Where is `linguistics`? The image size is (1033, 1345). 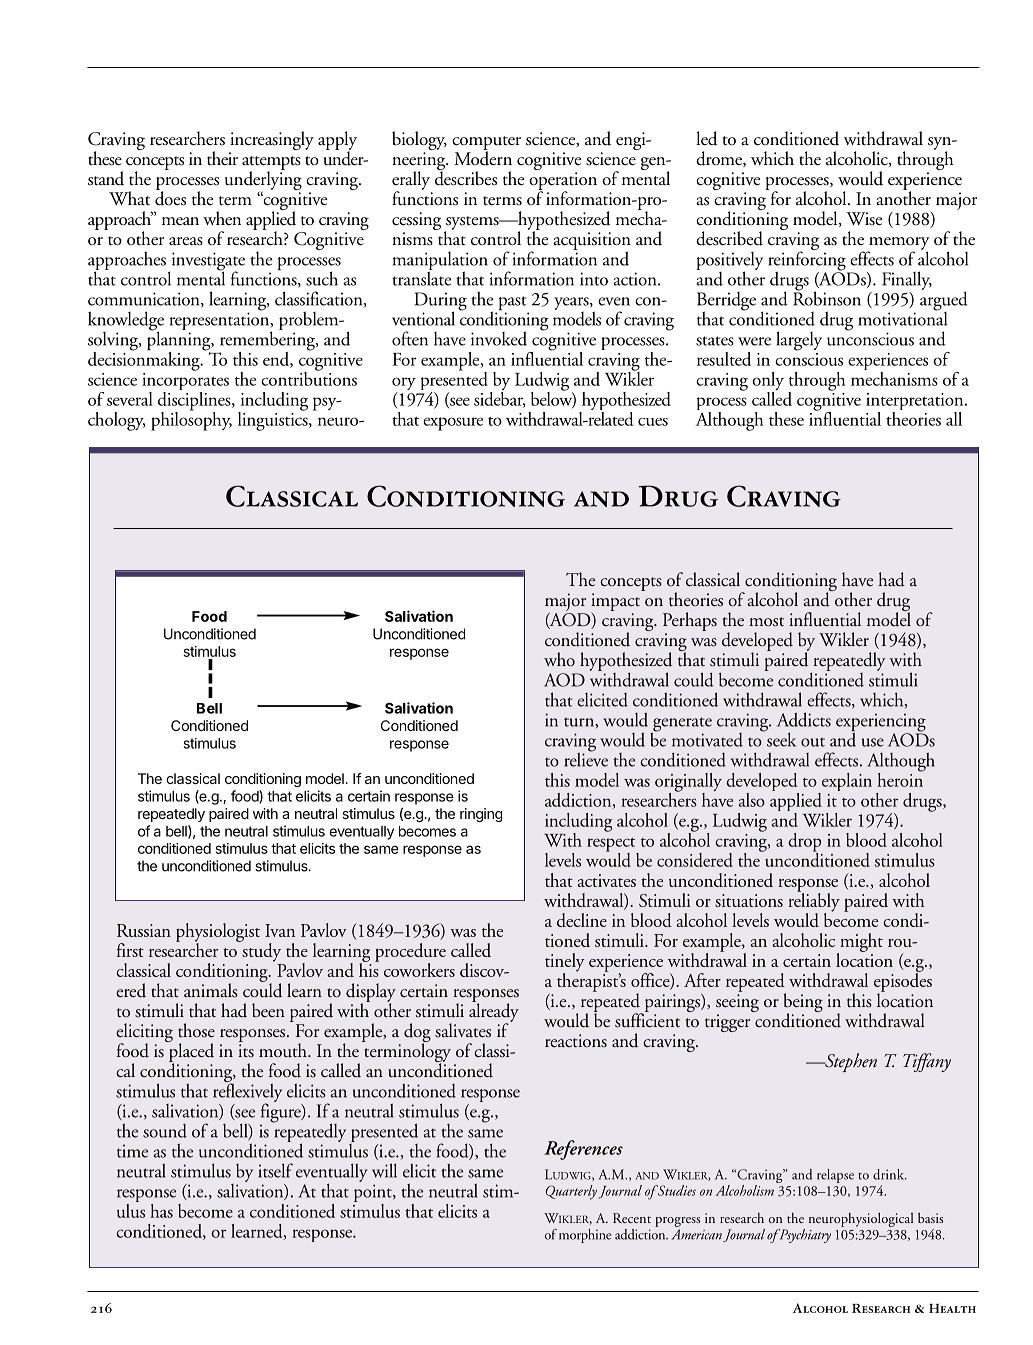 linguistics is located at coordinates (274, 420).
